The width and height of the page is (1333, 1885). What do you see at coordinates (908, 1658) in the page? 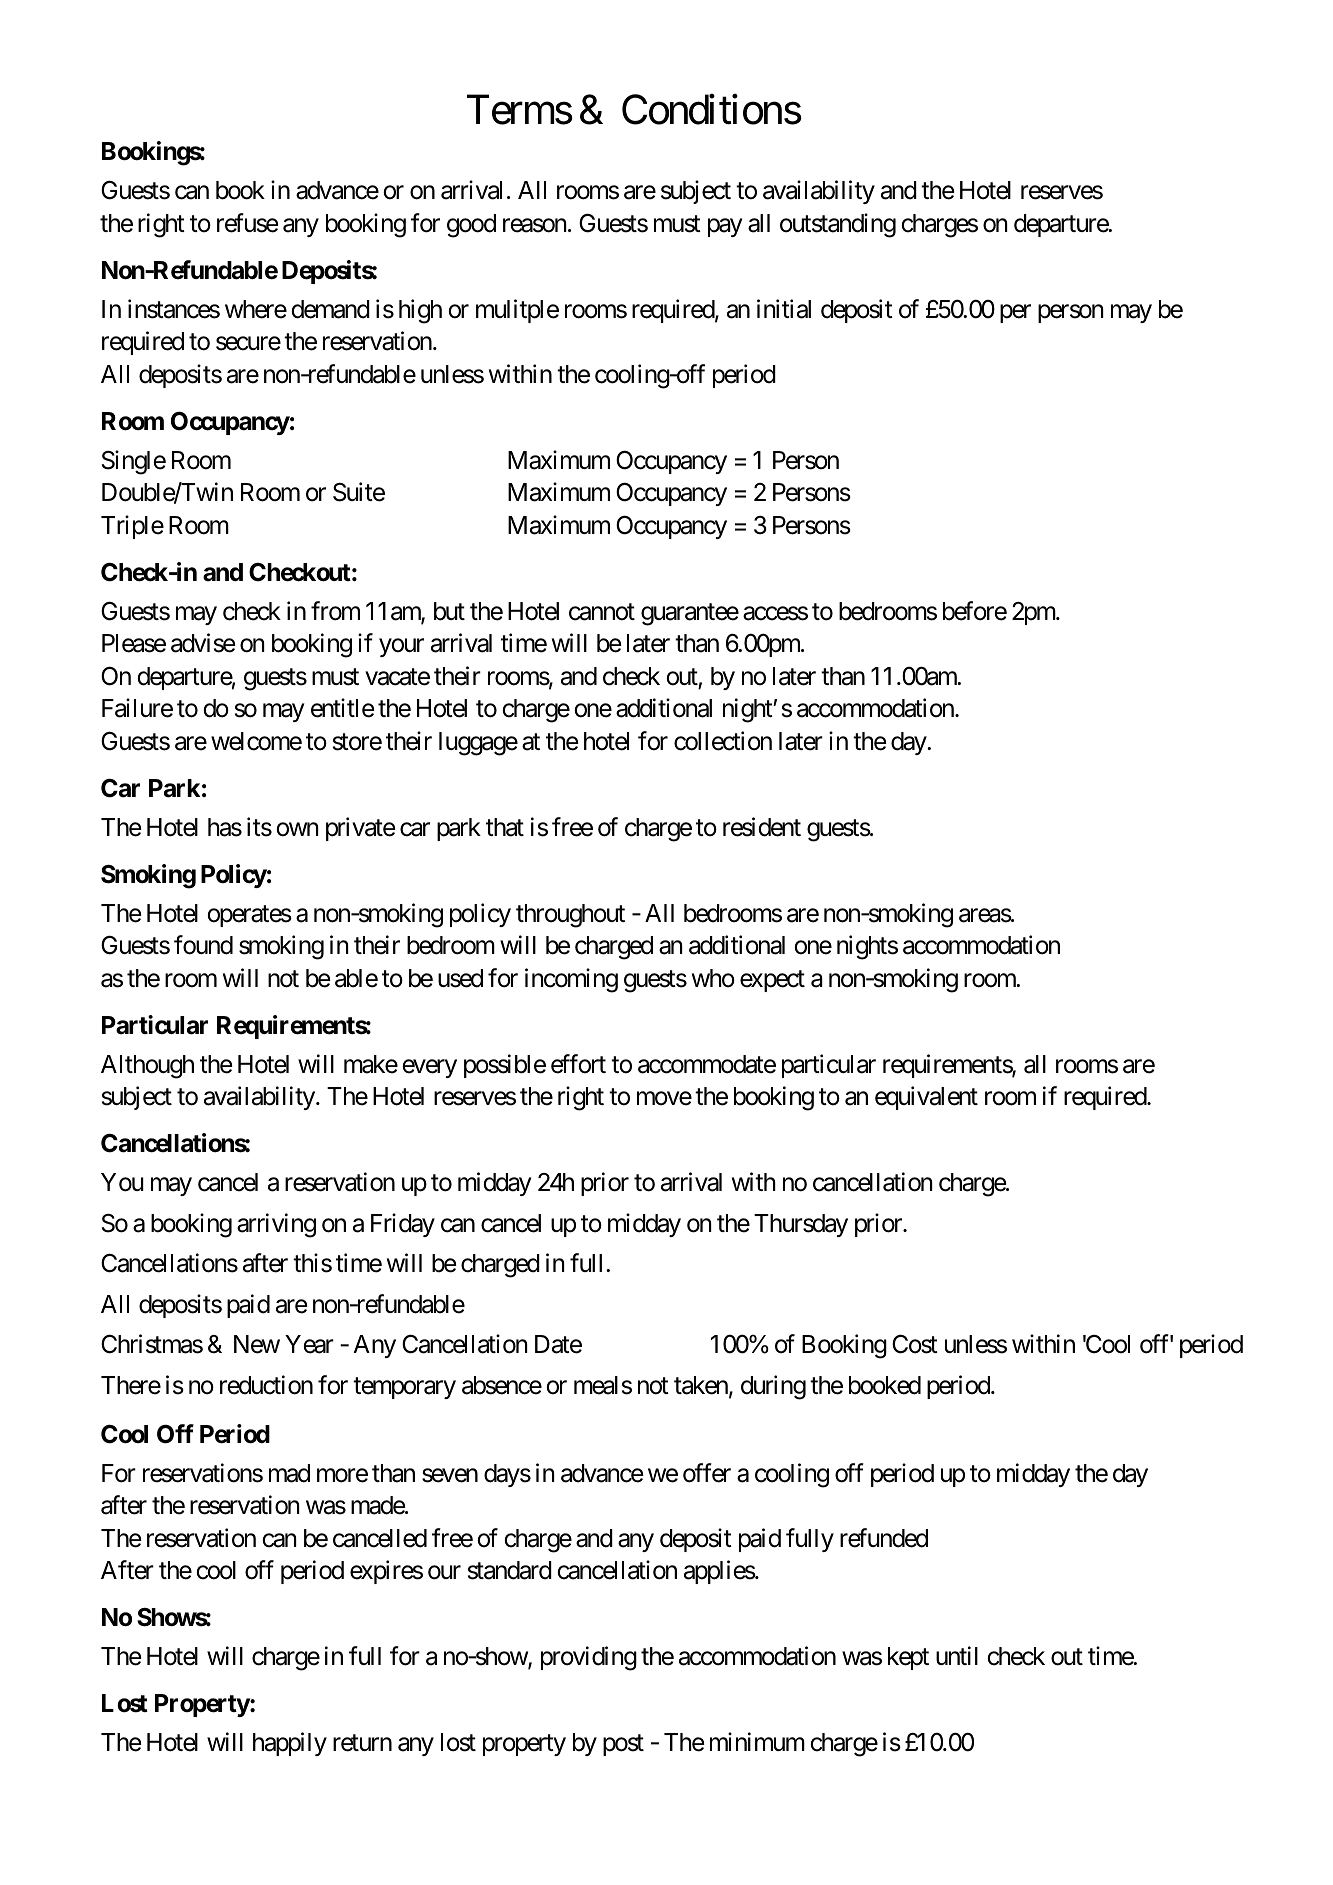
I see `kept` at bounding box center [908, 1658].
